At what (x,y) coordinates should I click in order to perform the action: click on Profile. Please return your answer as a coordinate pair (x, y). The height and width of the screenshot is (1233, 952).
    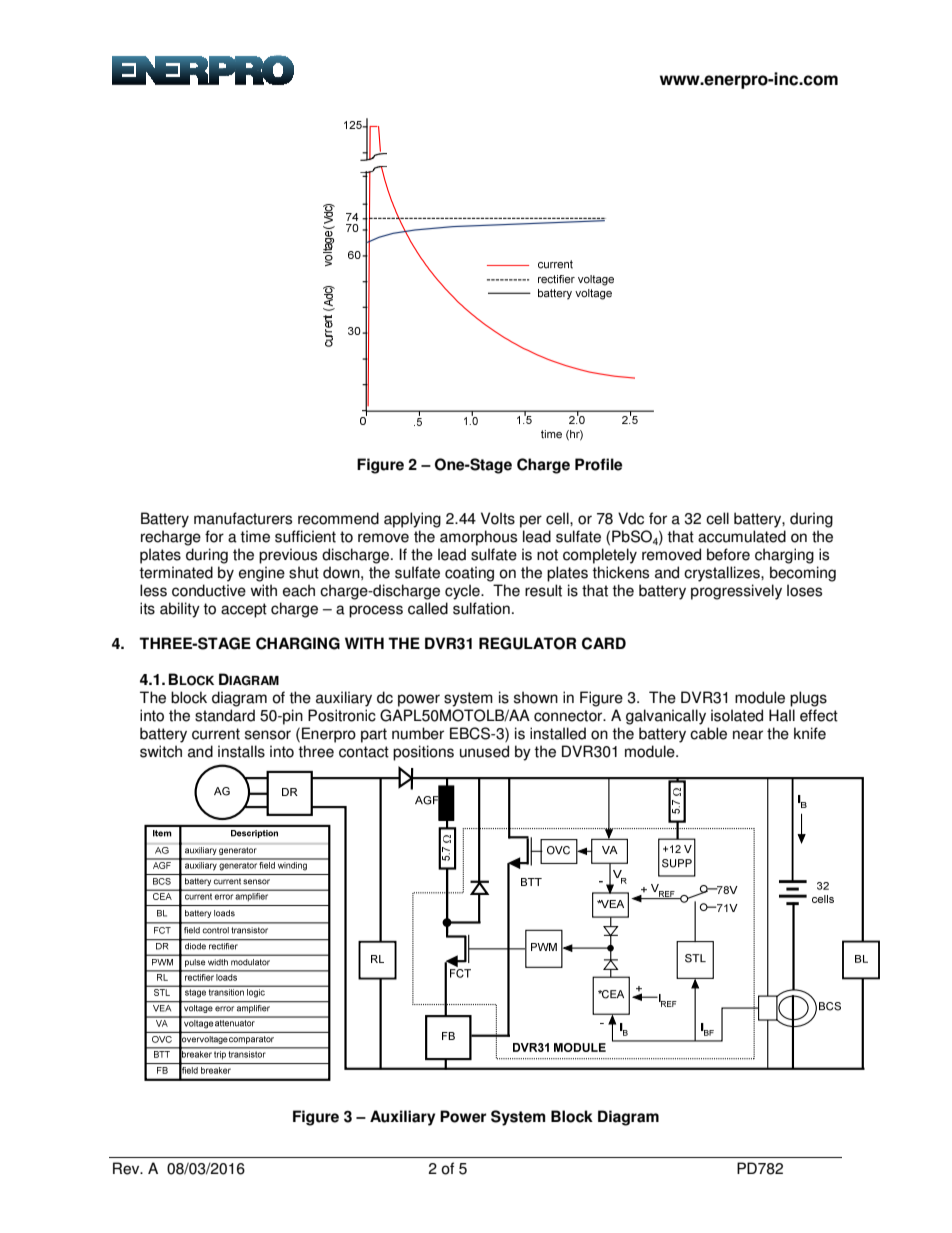
    Looking at the image, I should click on (598, 464).
